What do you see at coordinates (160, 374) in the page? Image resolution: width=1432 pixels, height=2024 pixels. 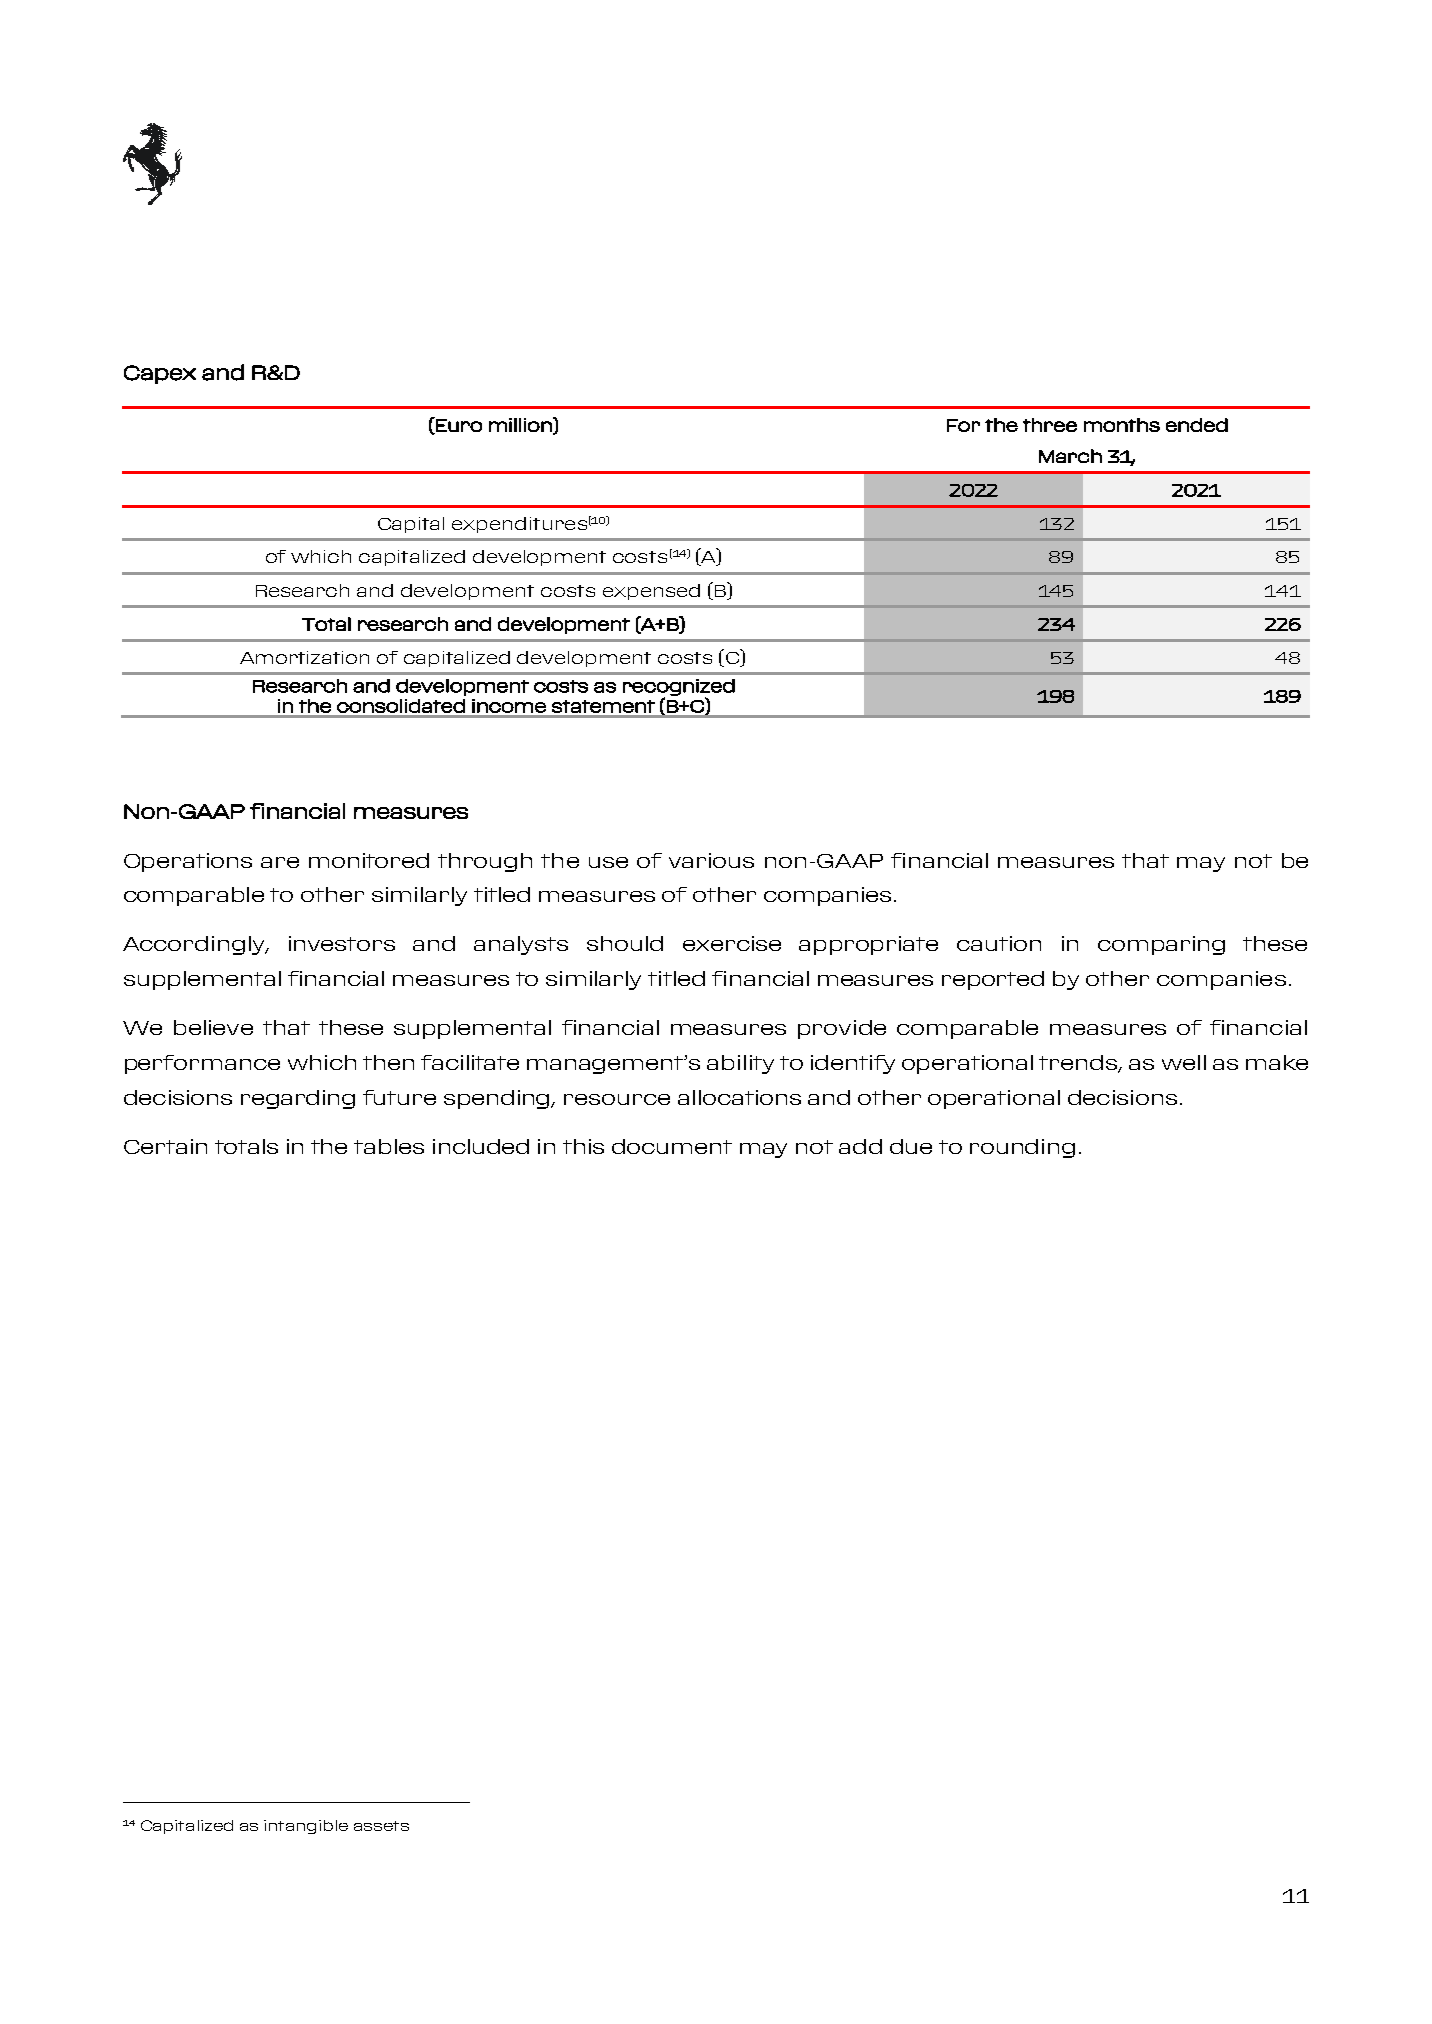 I see `Capex` at bounding box center [160, 374].
